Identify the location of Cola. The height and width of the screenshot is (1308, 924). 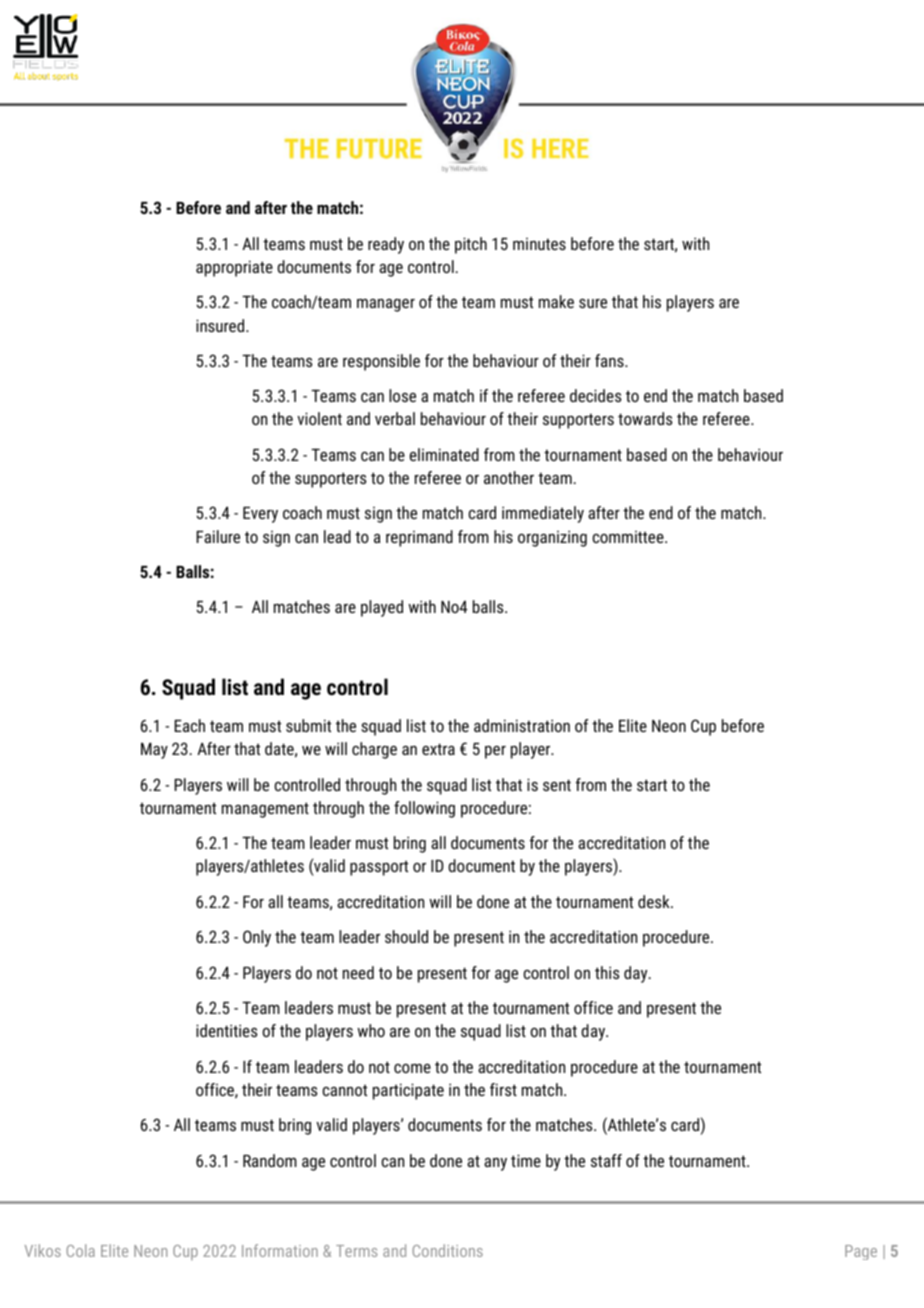
(81, 1250).
